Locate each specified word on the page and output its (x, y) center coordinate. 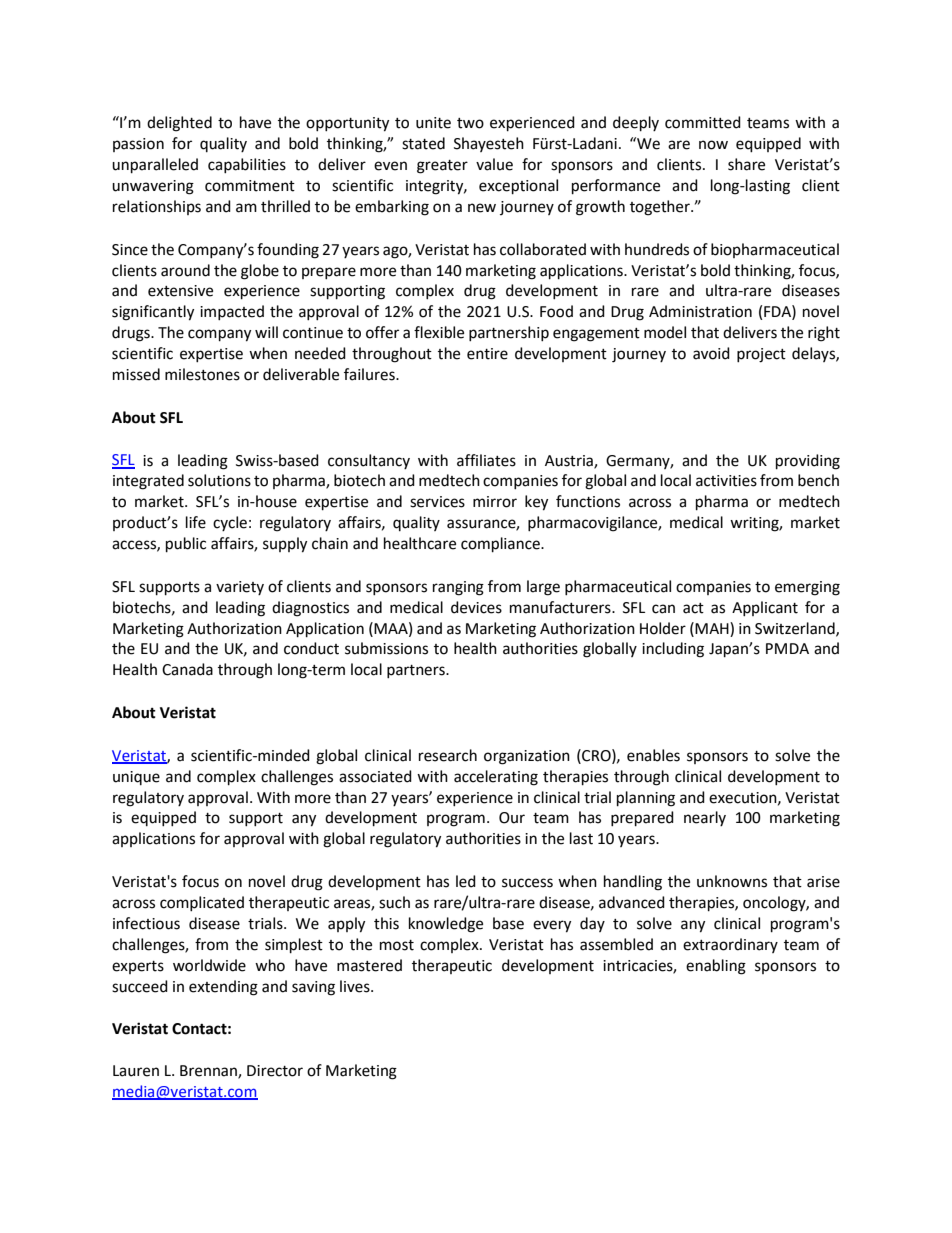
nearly (705, 818)
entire (487, 354)
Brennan (209, 1072)
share (746, 164)
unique (136, 778)
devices (476, 607)
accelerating (496, 778)
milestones (202, 374)
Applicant (765, 608)
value (494, 164)
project (761, 355)
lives (356, 986)
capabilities (247, 165)
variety (240, 588)
